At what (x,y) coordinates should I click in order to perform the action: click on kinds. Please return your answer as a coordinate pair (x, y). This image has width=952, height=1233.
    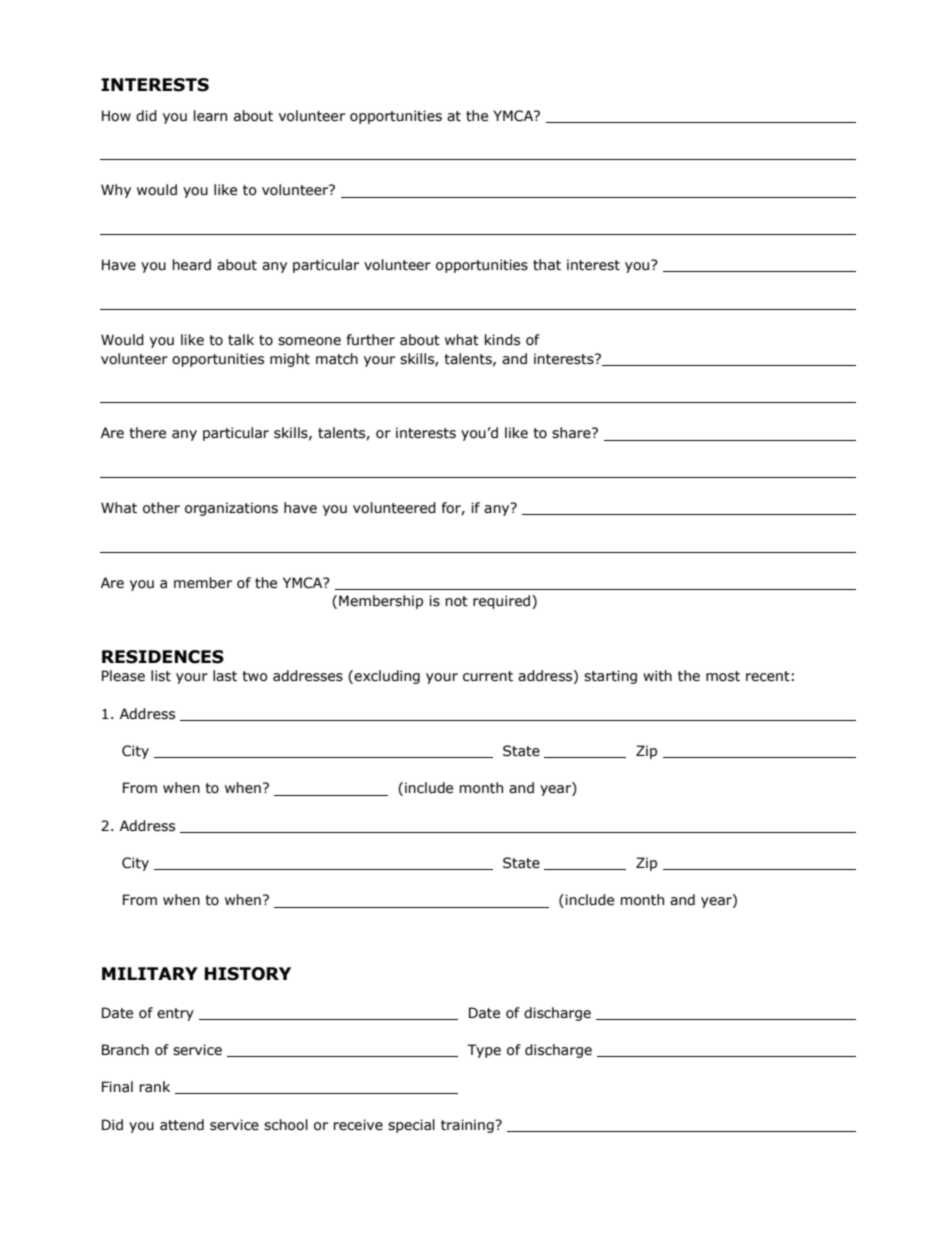
    Looking at the image, I should click on (502, 340).
